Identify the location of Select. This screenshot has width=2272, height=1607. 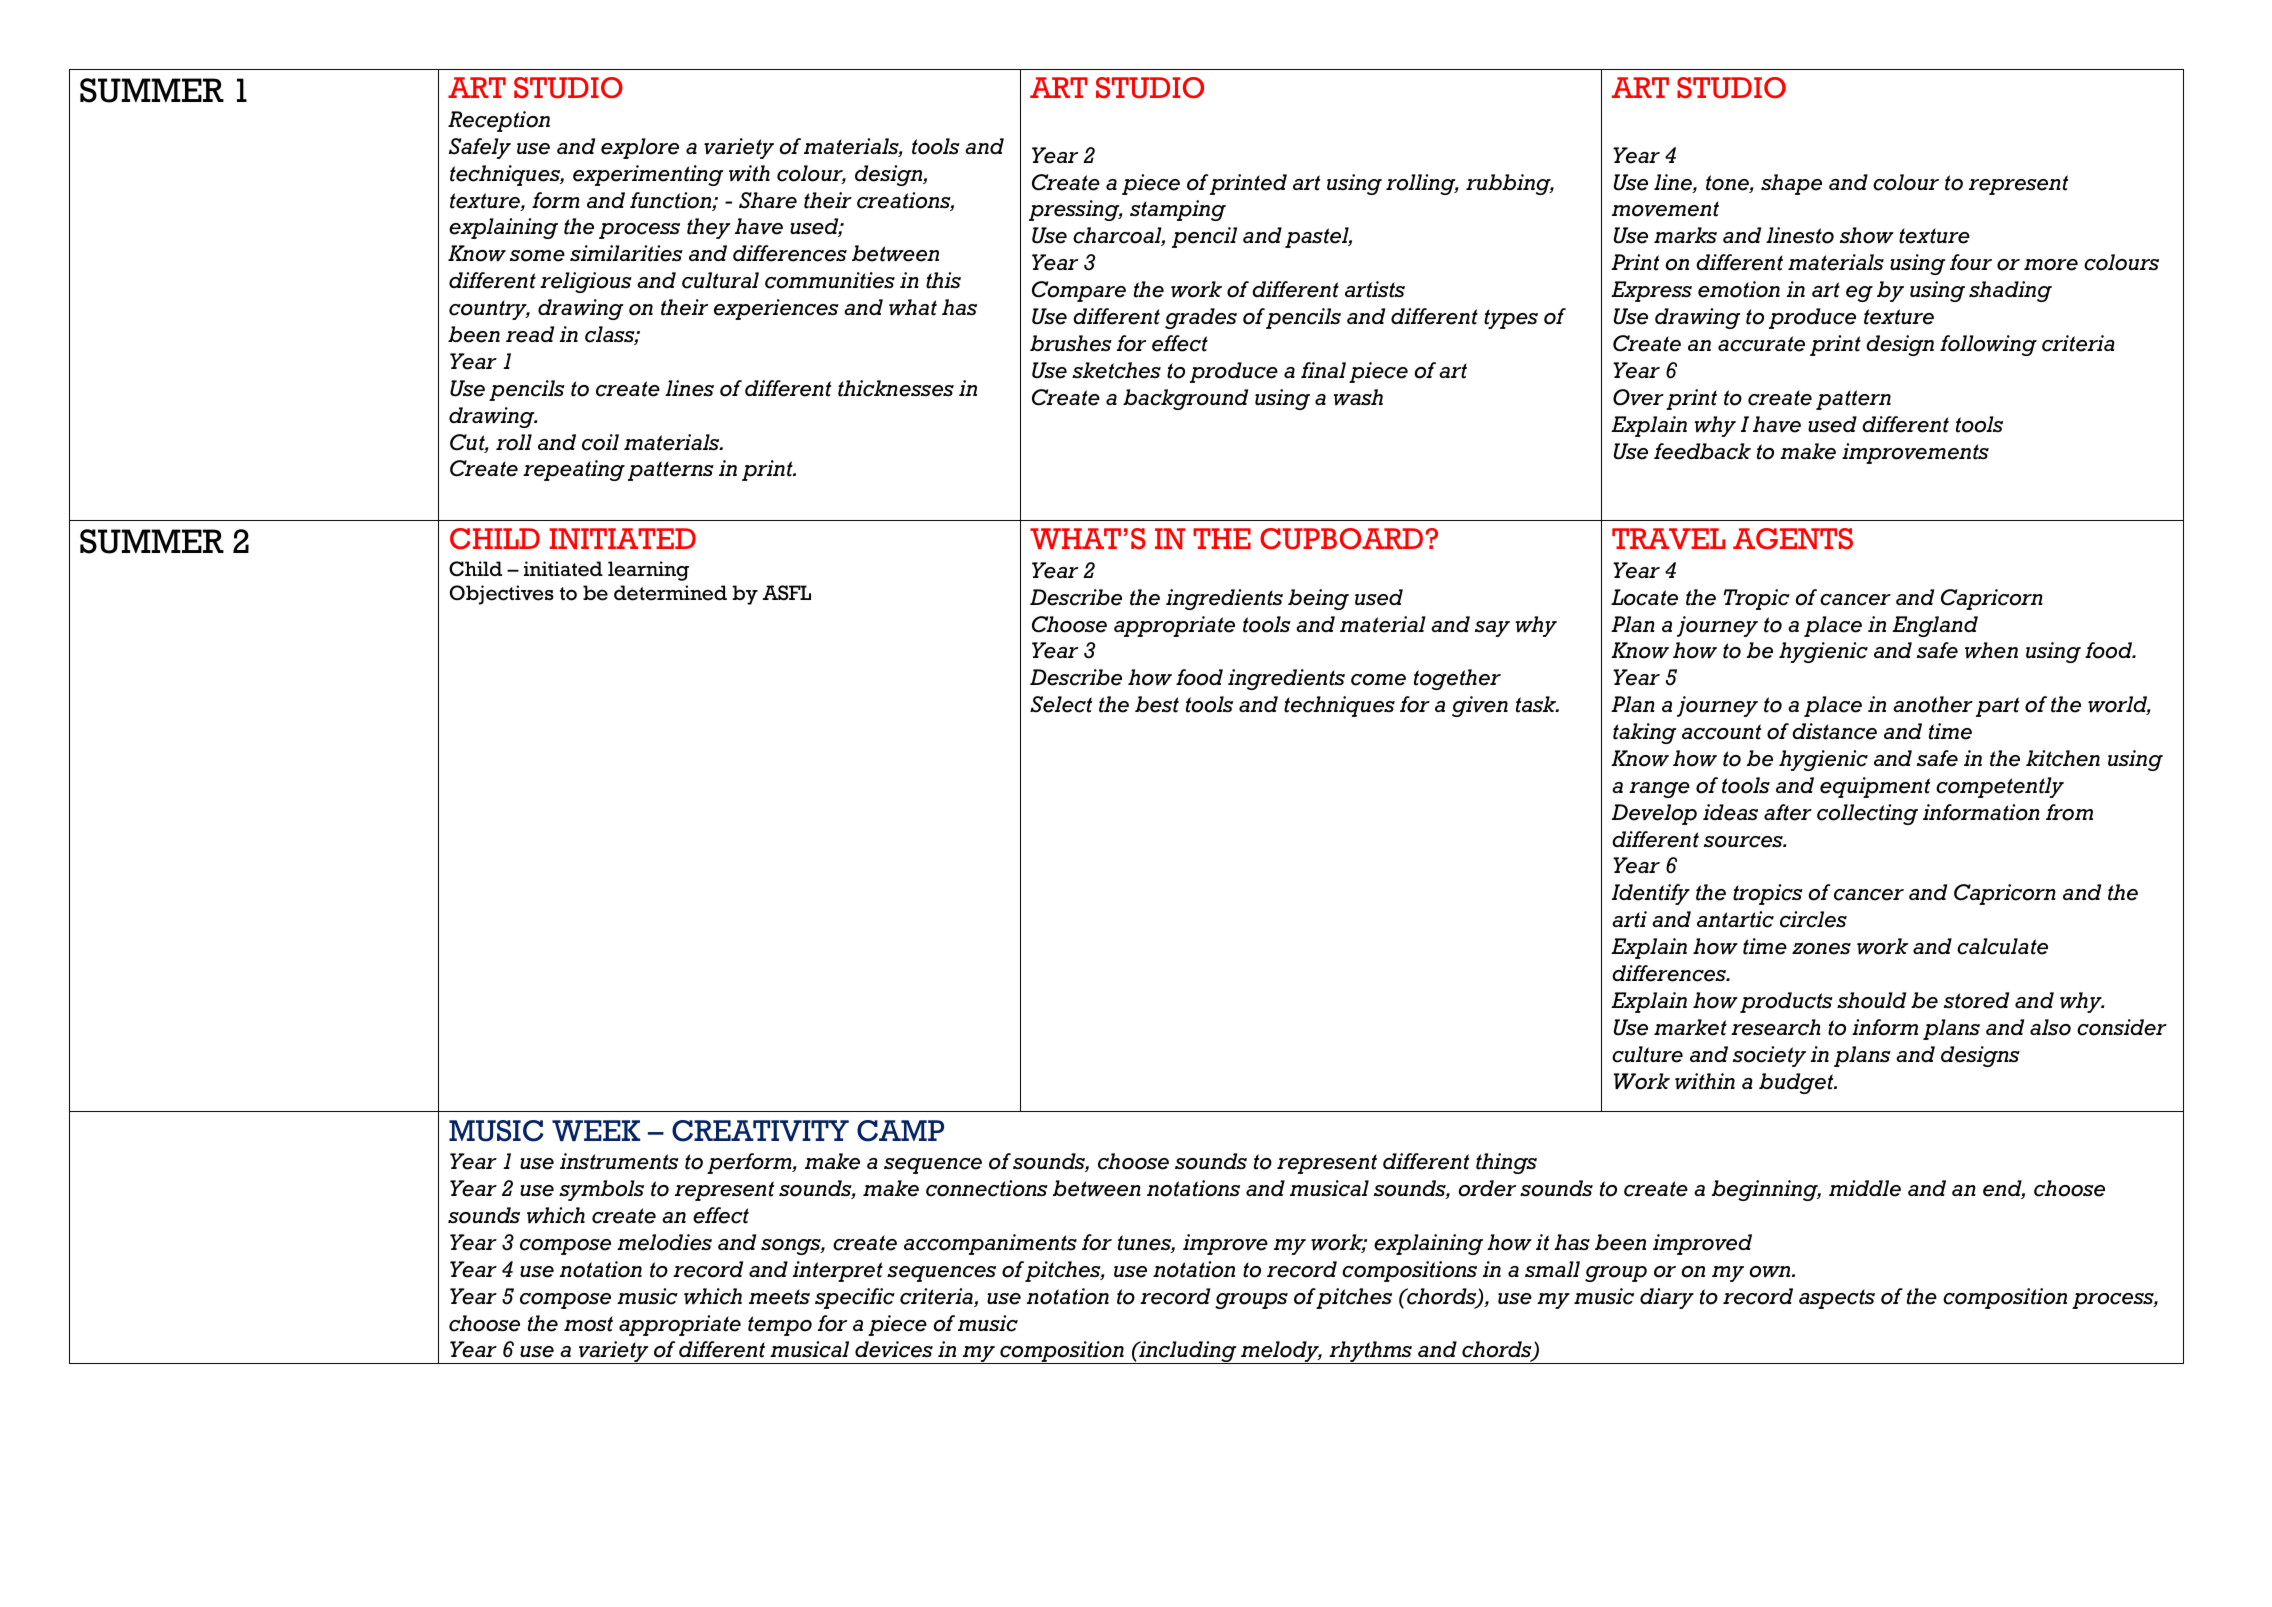
(1061, 704).
